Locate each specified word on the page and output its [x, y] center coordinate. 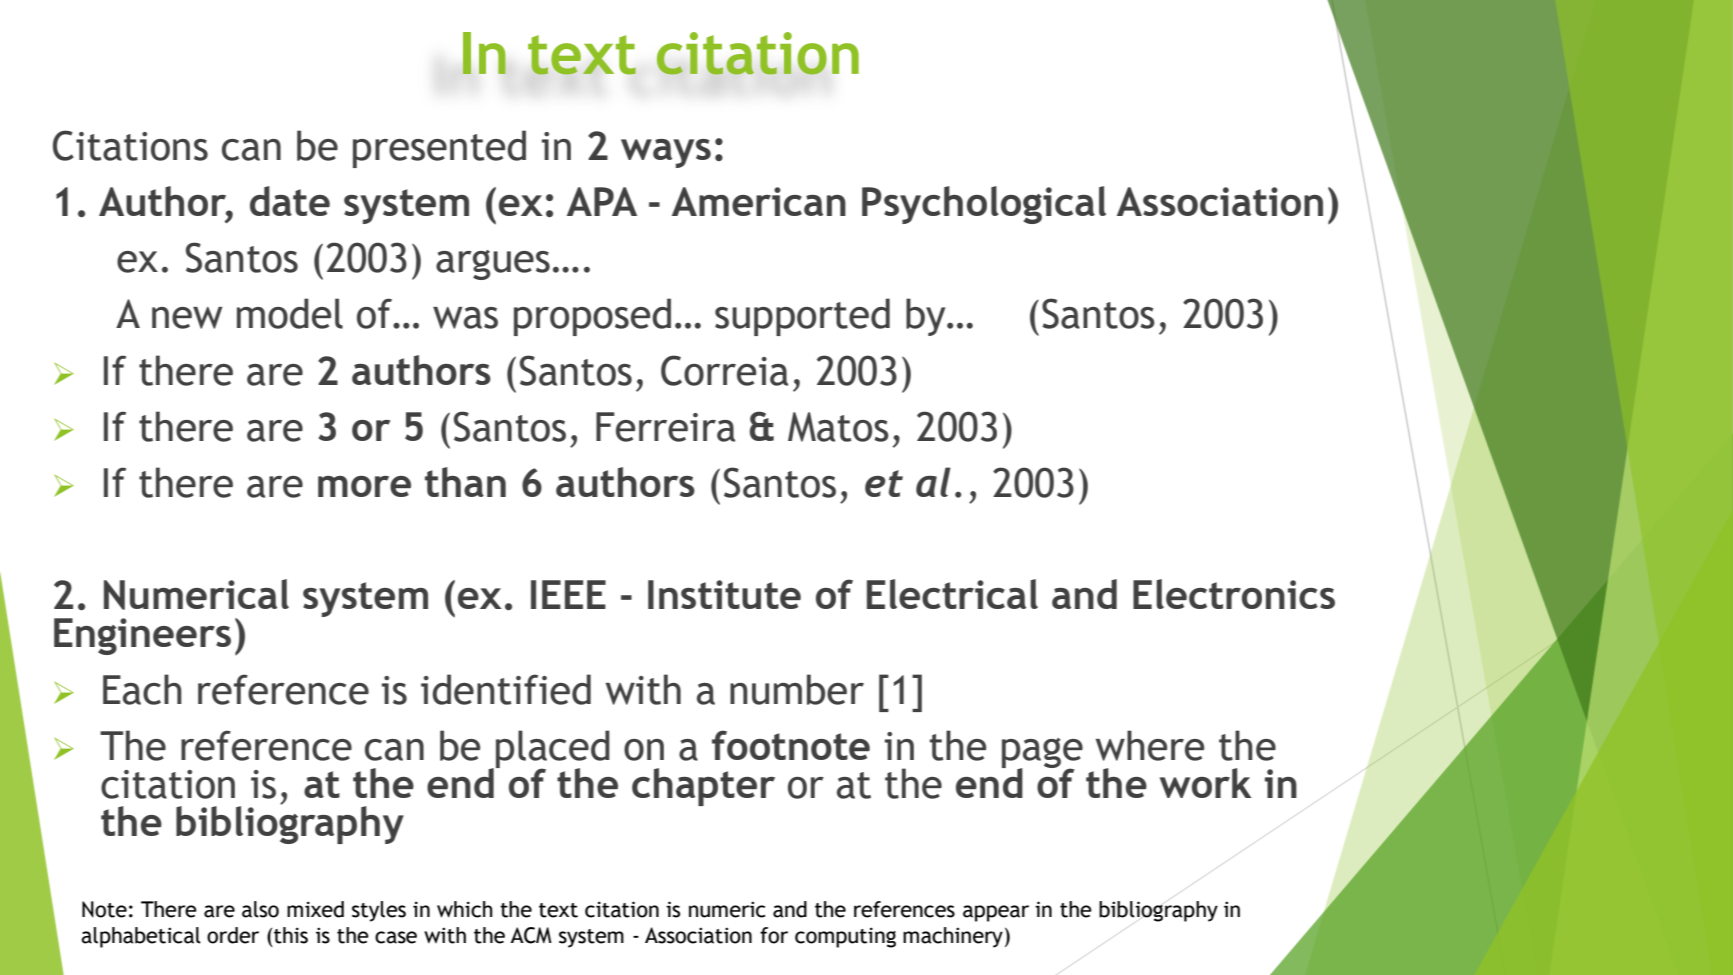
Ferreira [665, 427]
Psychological [984, 205]
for [774, 935]
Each [142, 689]
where [1150, 745]
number [797, 689]
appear [996, 913]
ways [666, 153]
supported [802, 317]
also [260, 909]
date [290, 201]
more [364, 486]
